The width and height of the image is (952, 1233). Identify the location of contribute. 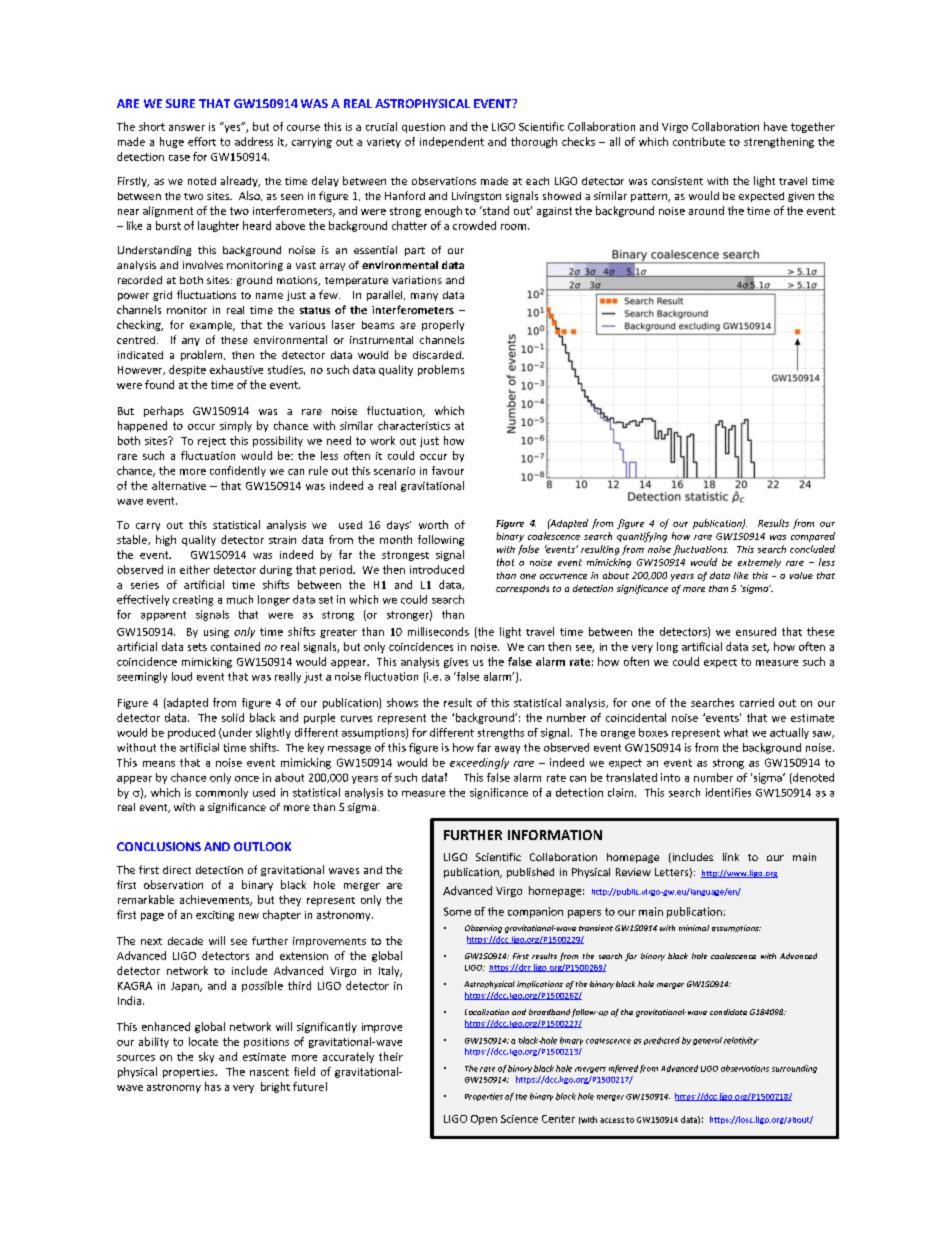
(699, 141).
